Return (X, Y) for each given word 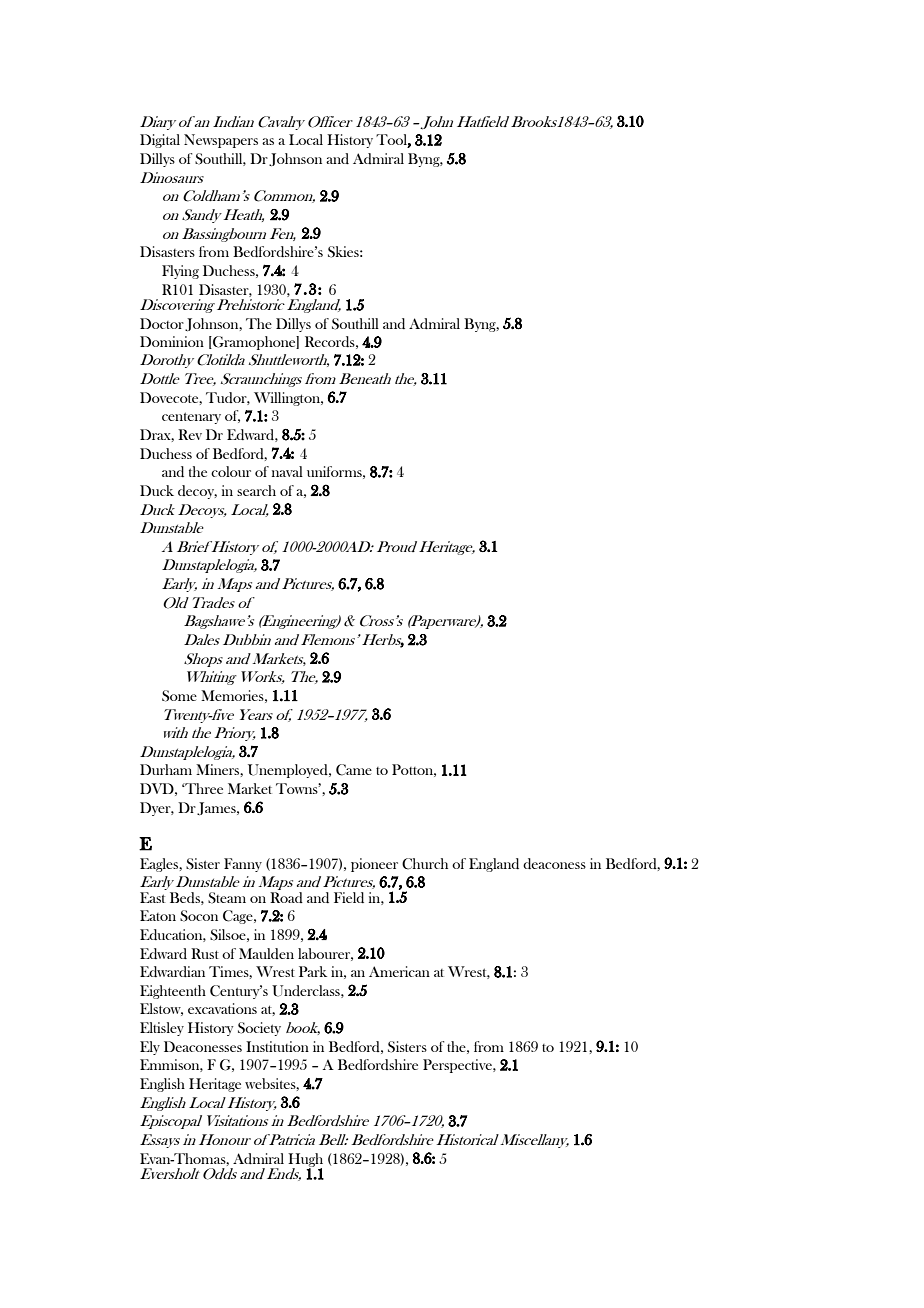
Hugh (305, 1161)
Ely (150, 1048)
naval (287, 471)
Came (354, 770)
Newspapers (221, 141)
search (256, 490)
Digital (160, 141)
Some (179, 696)
